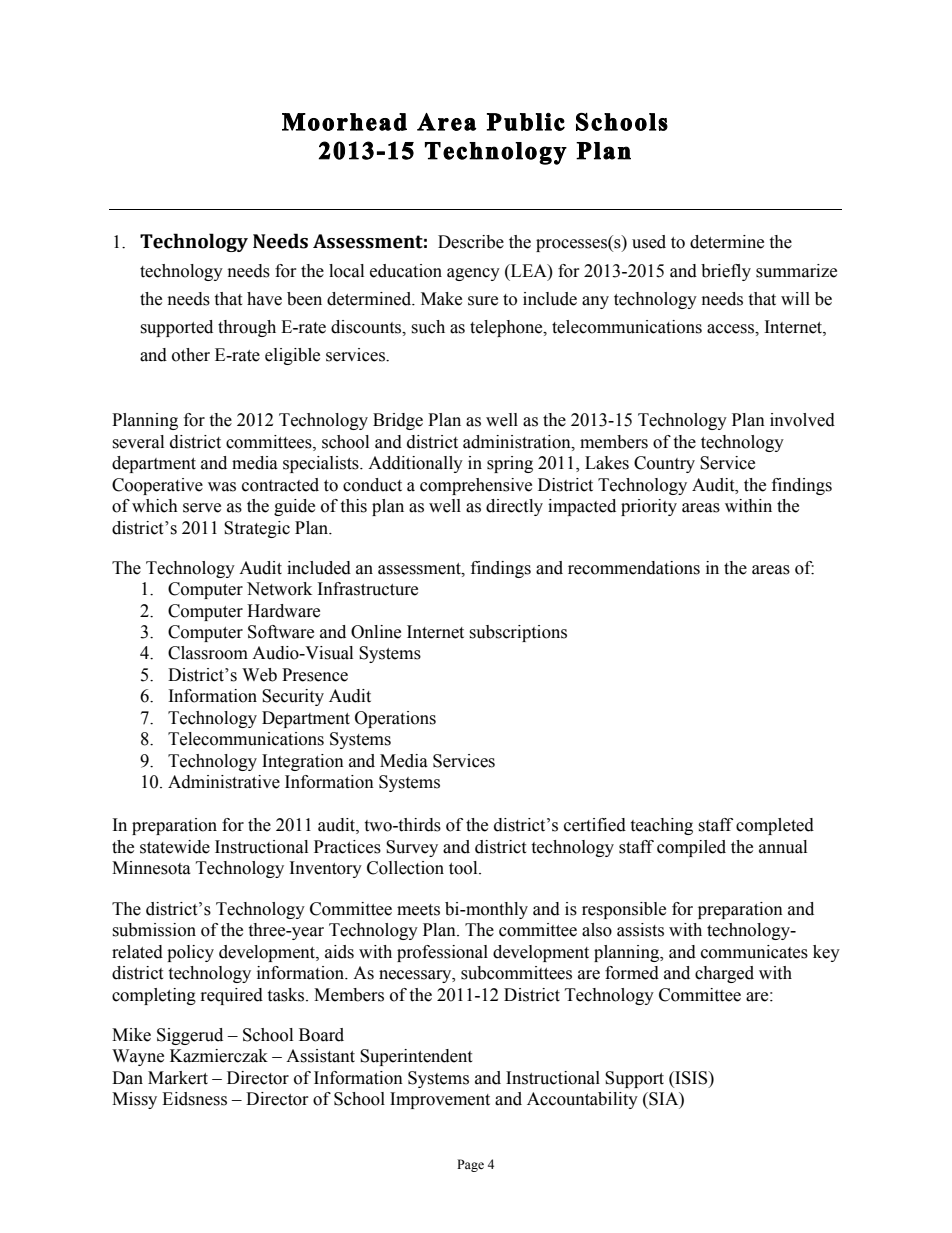  Describe the element at coordinates (208, 653) in the image. I see `Classroom` at that location.
